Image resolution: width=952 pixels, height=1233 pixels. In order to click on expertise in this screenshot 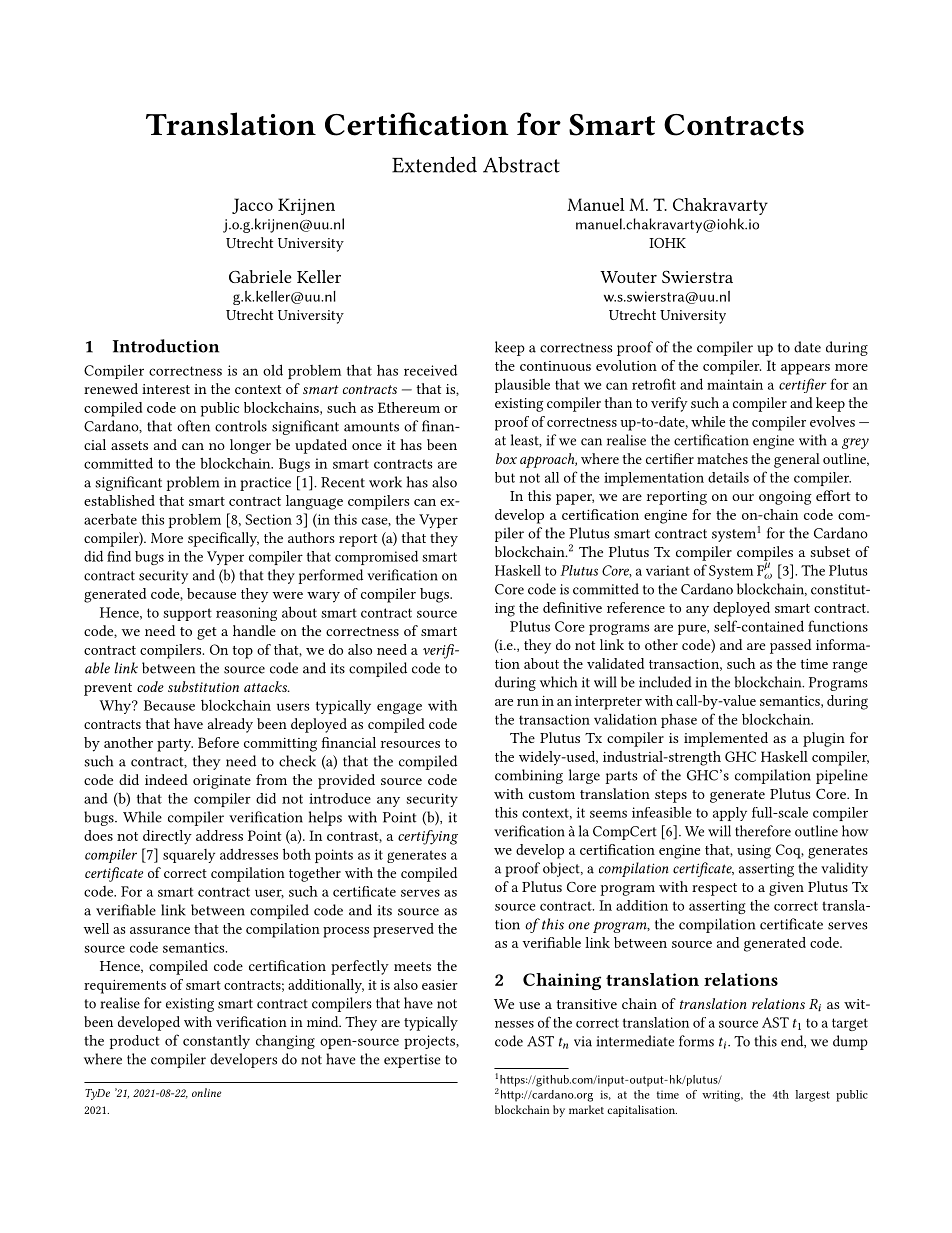, I will do `click(412, 1061)`.
